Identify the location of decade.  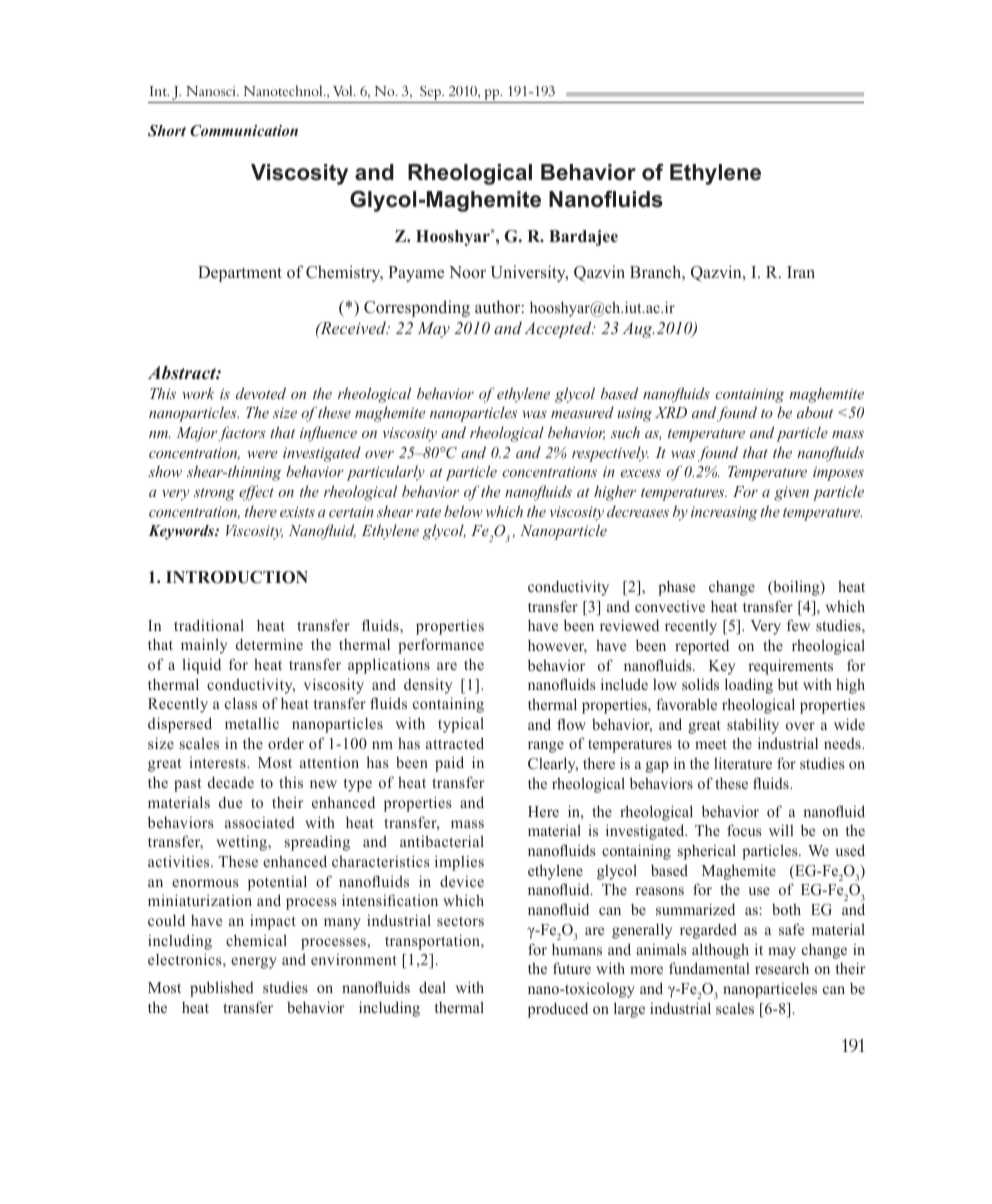
(231, 782).
